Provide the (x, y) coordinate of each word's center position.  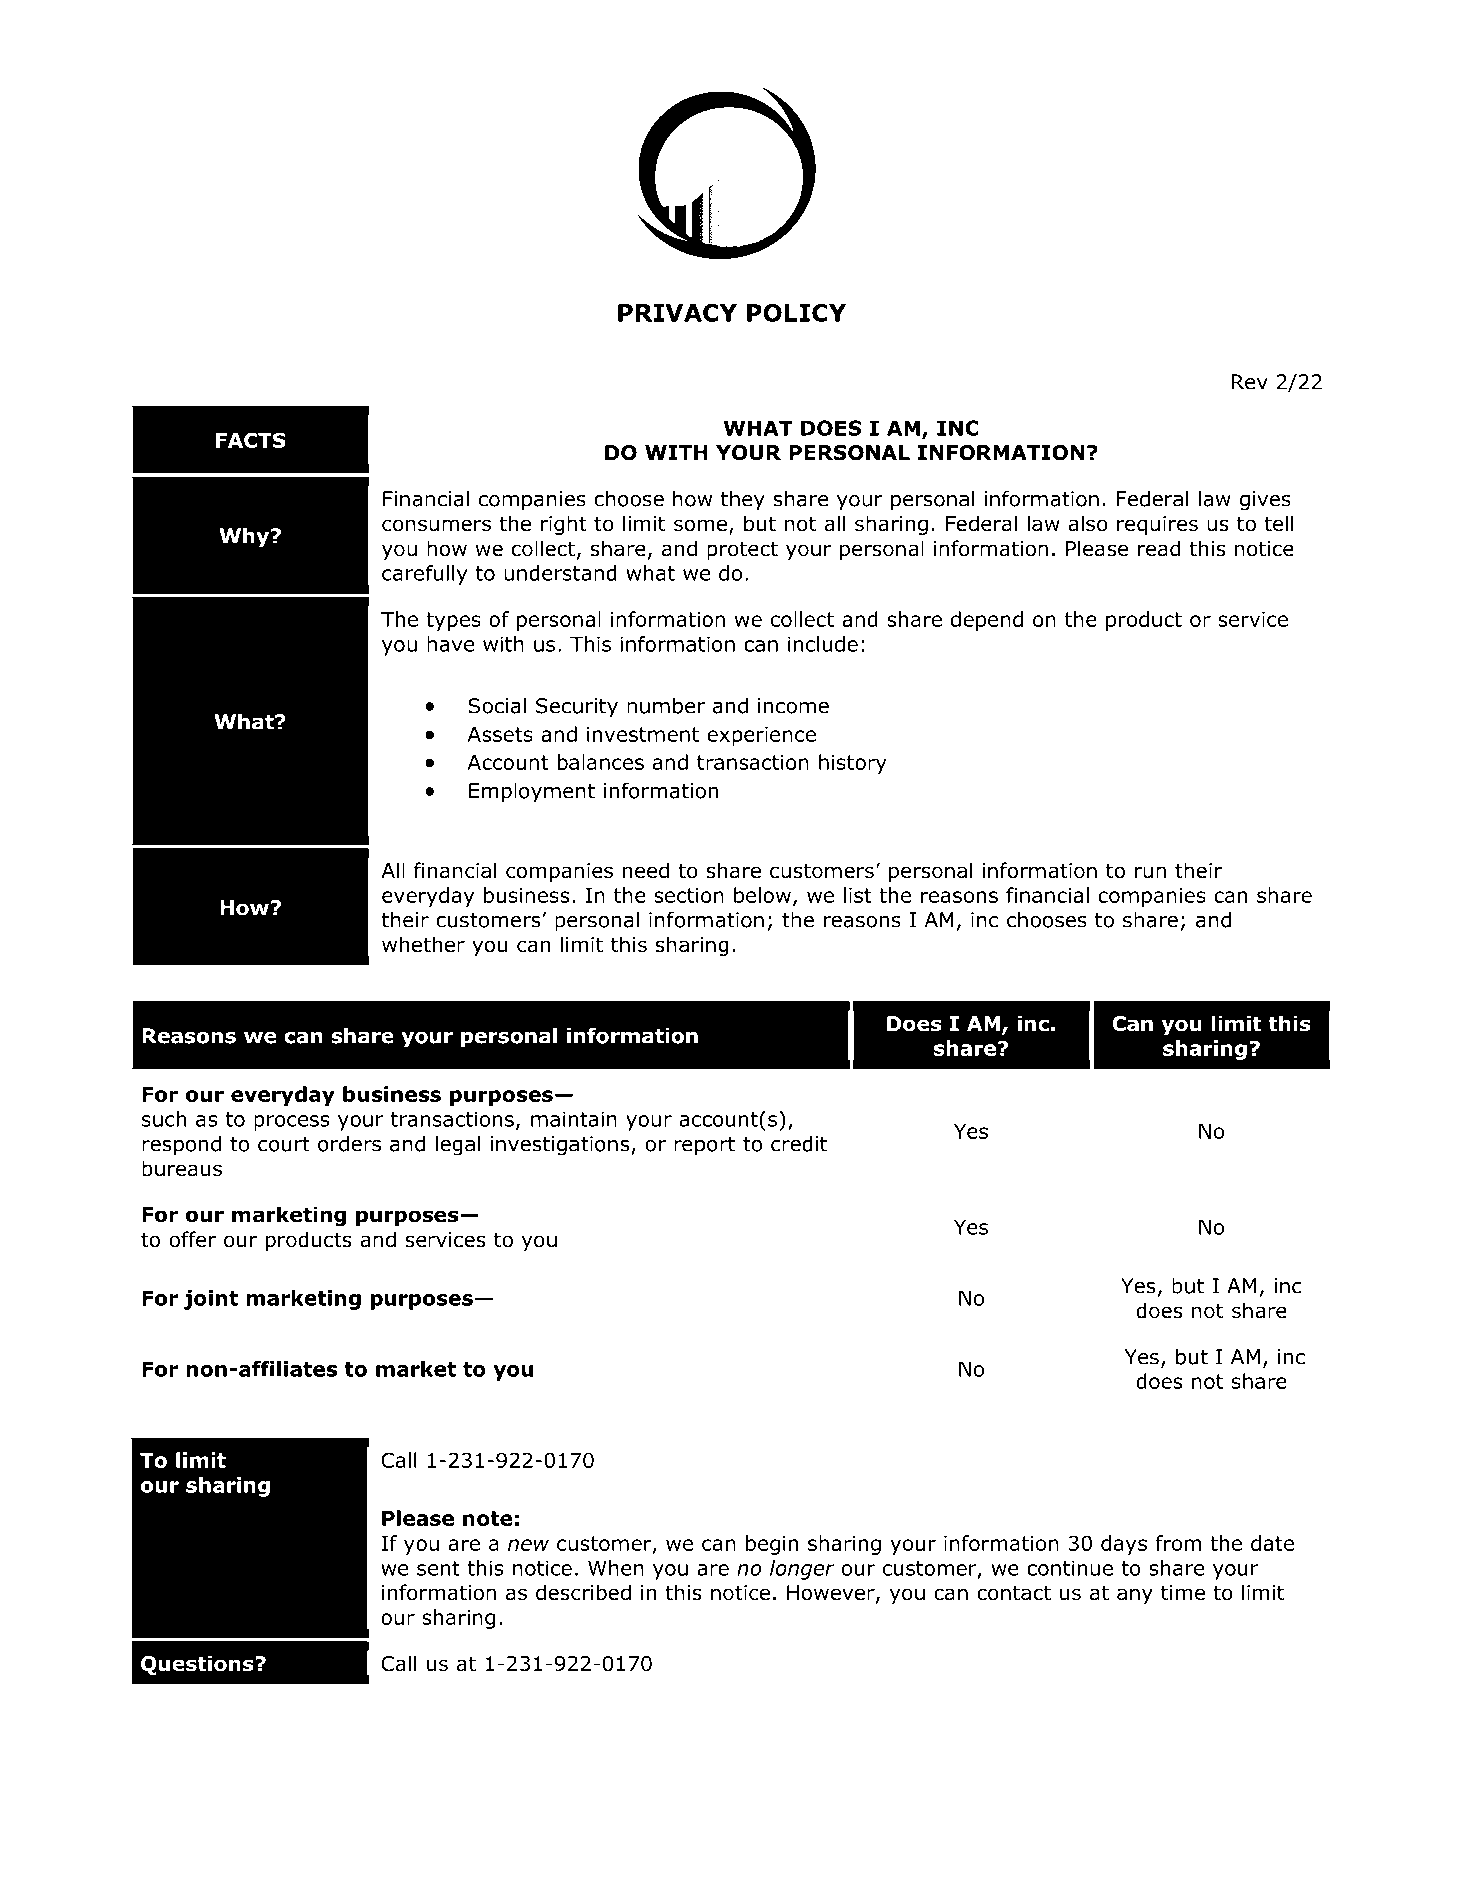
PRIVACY (677, 313)
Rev (1250, 382)
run (1150, 872)
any (1135, 1596)
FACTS (251, 440)
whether (423, 944)
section (689, 895)
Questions (198, 1665)
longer (802, 1570)
